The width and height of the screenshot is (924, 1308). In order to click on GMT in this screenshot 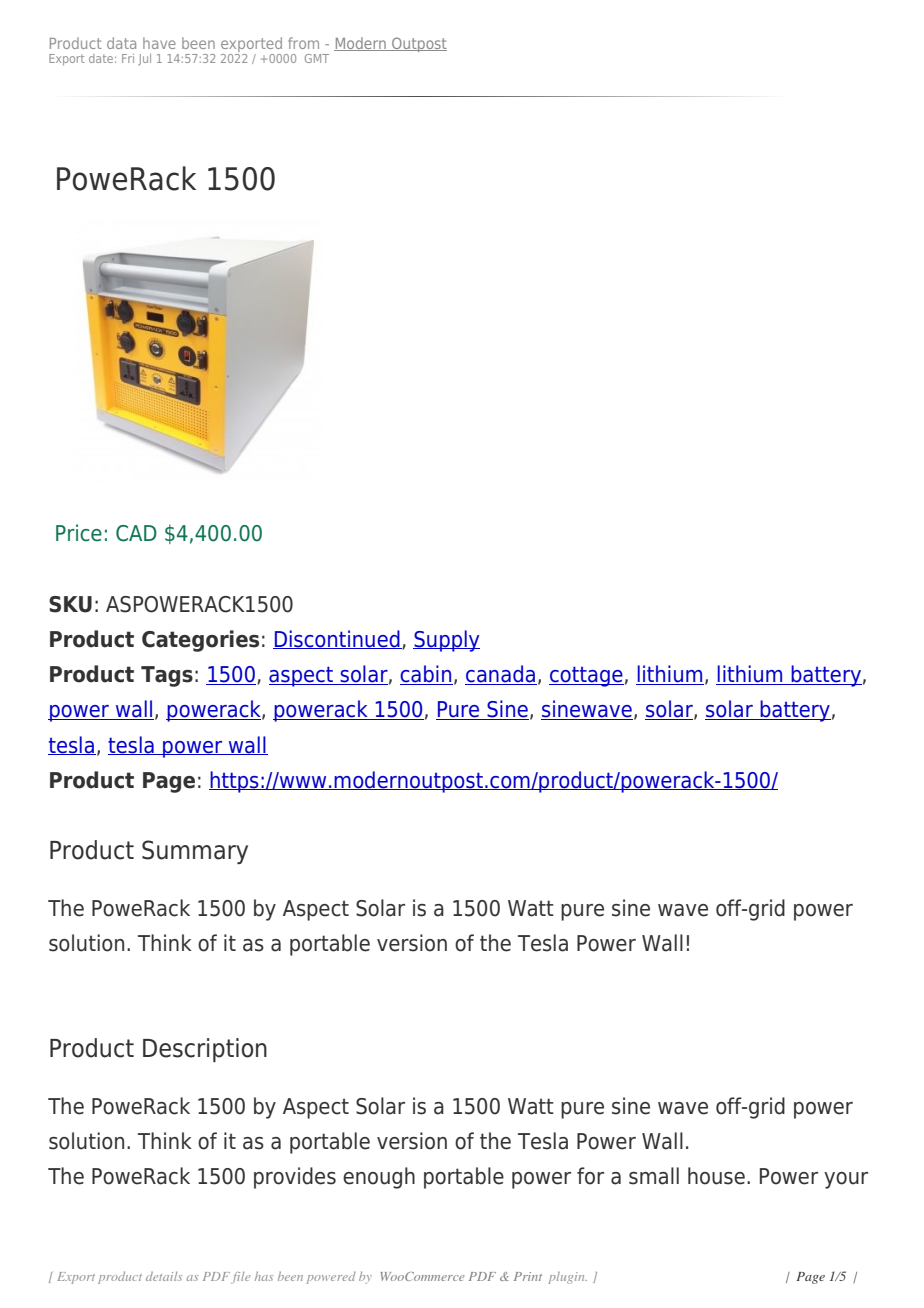, I will do `click(317, 58)`.
